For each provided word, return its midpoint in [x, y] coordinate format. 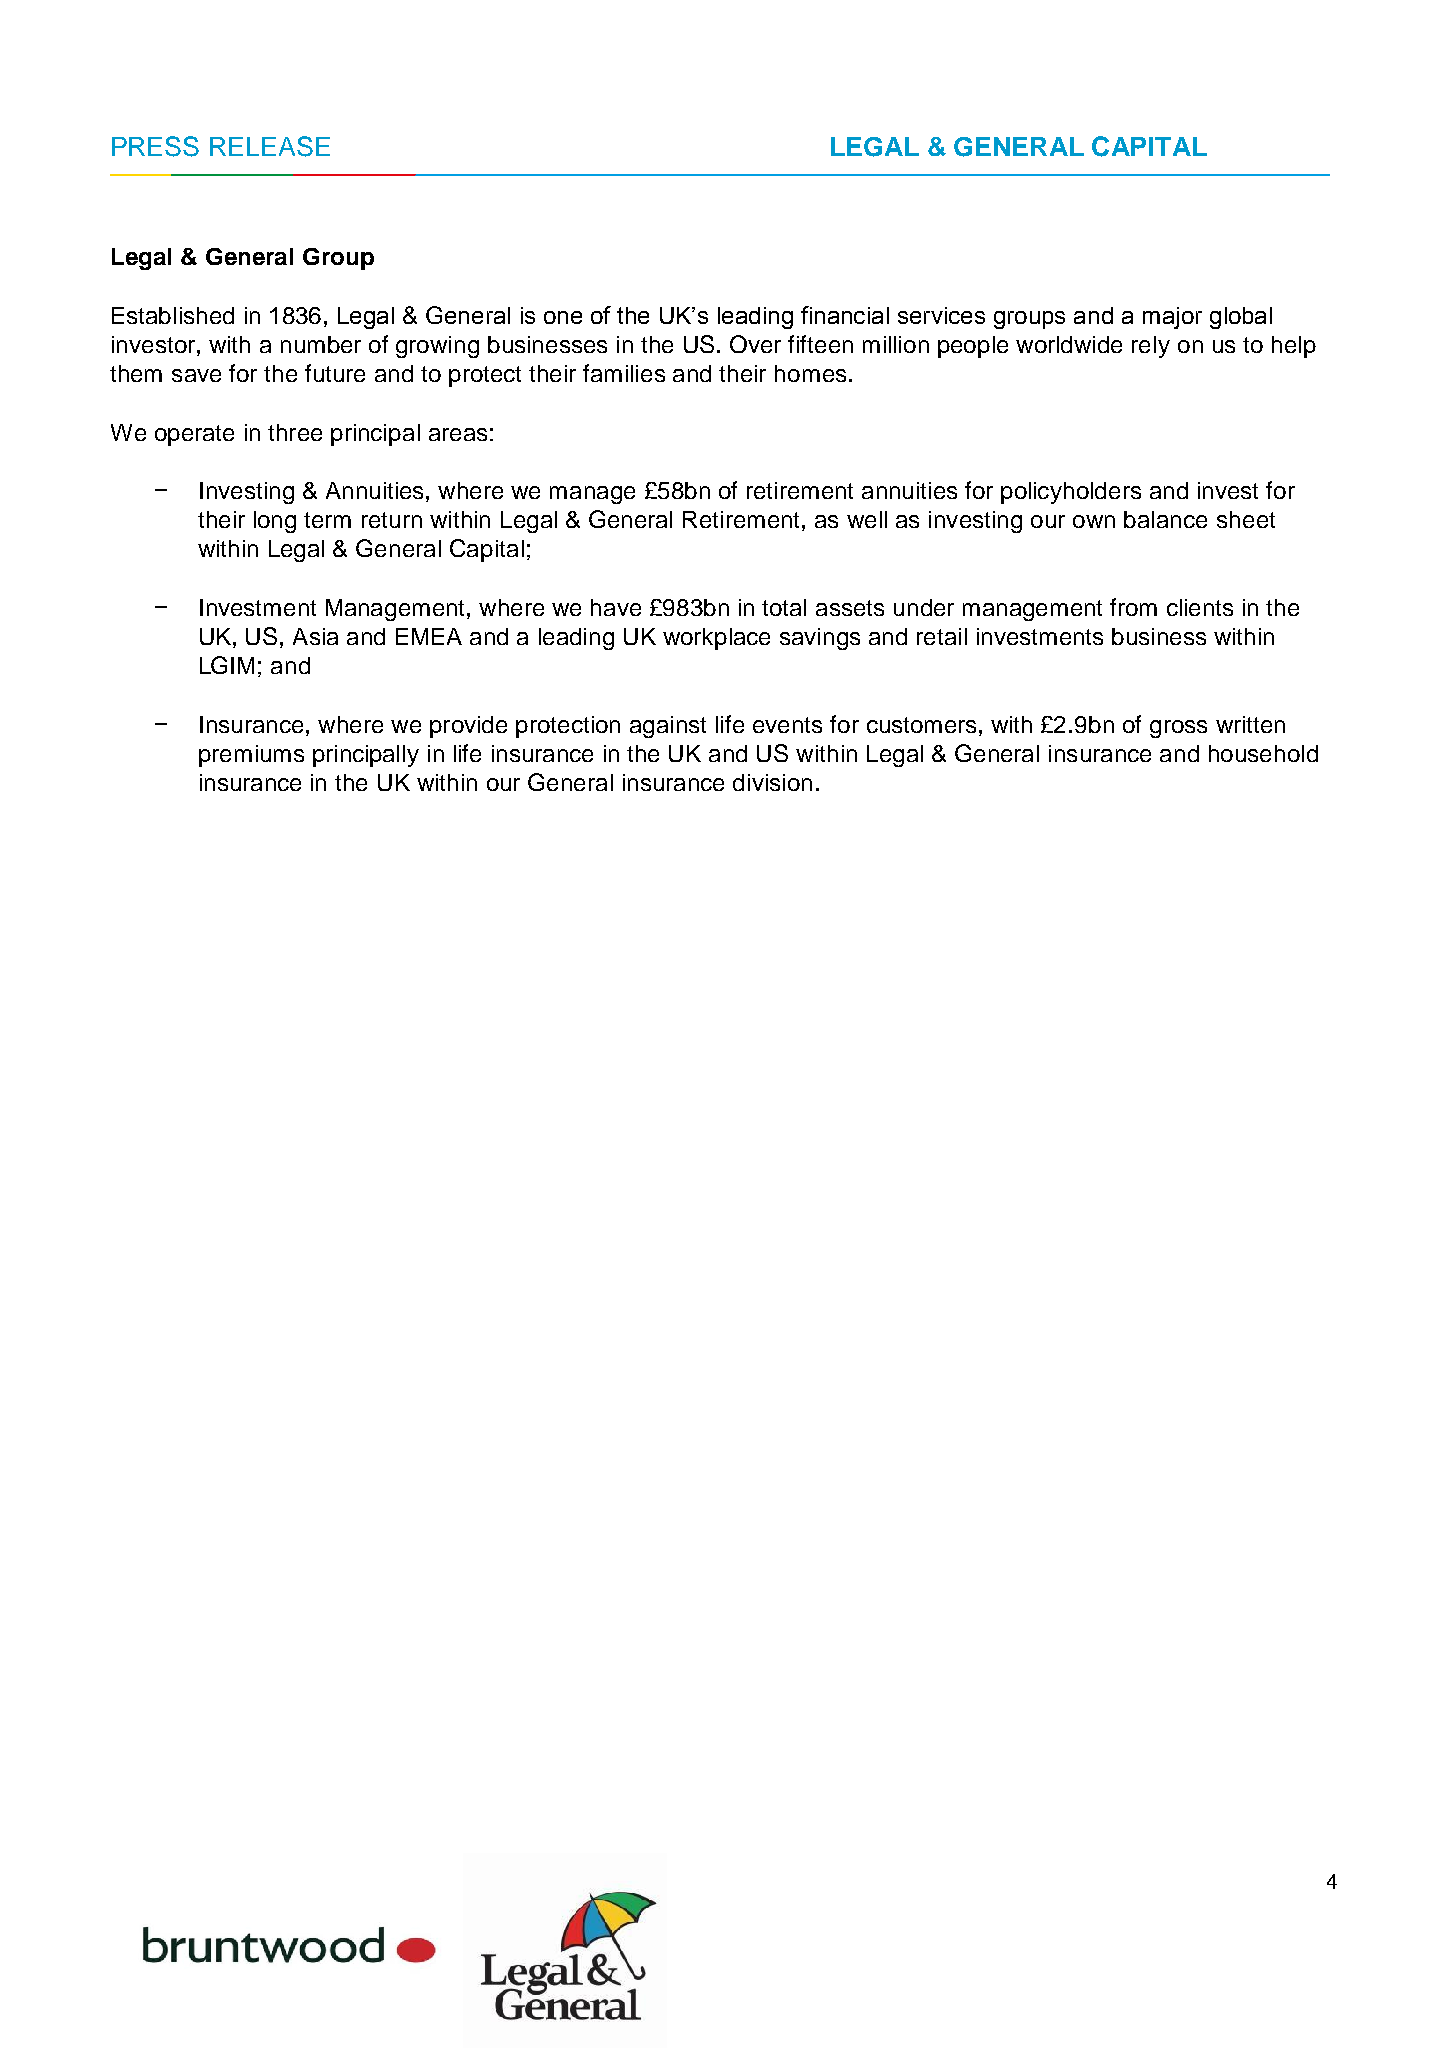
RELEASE [270, 146]
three [295, 432]
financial [845, 315]
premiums [251, 756]
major [1172, 318]
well [867, 519]
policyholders [1071, 493]
